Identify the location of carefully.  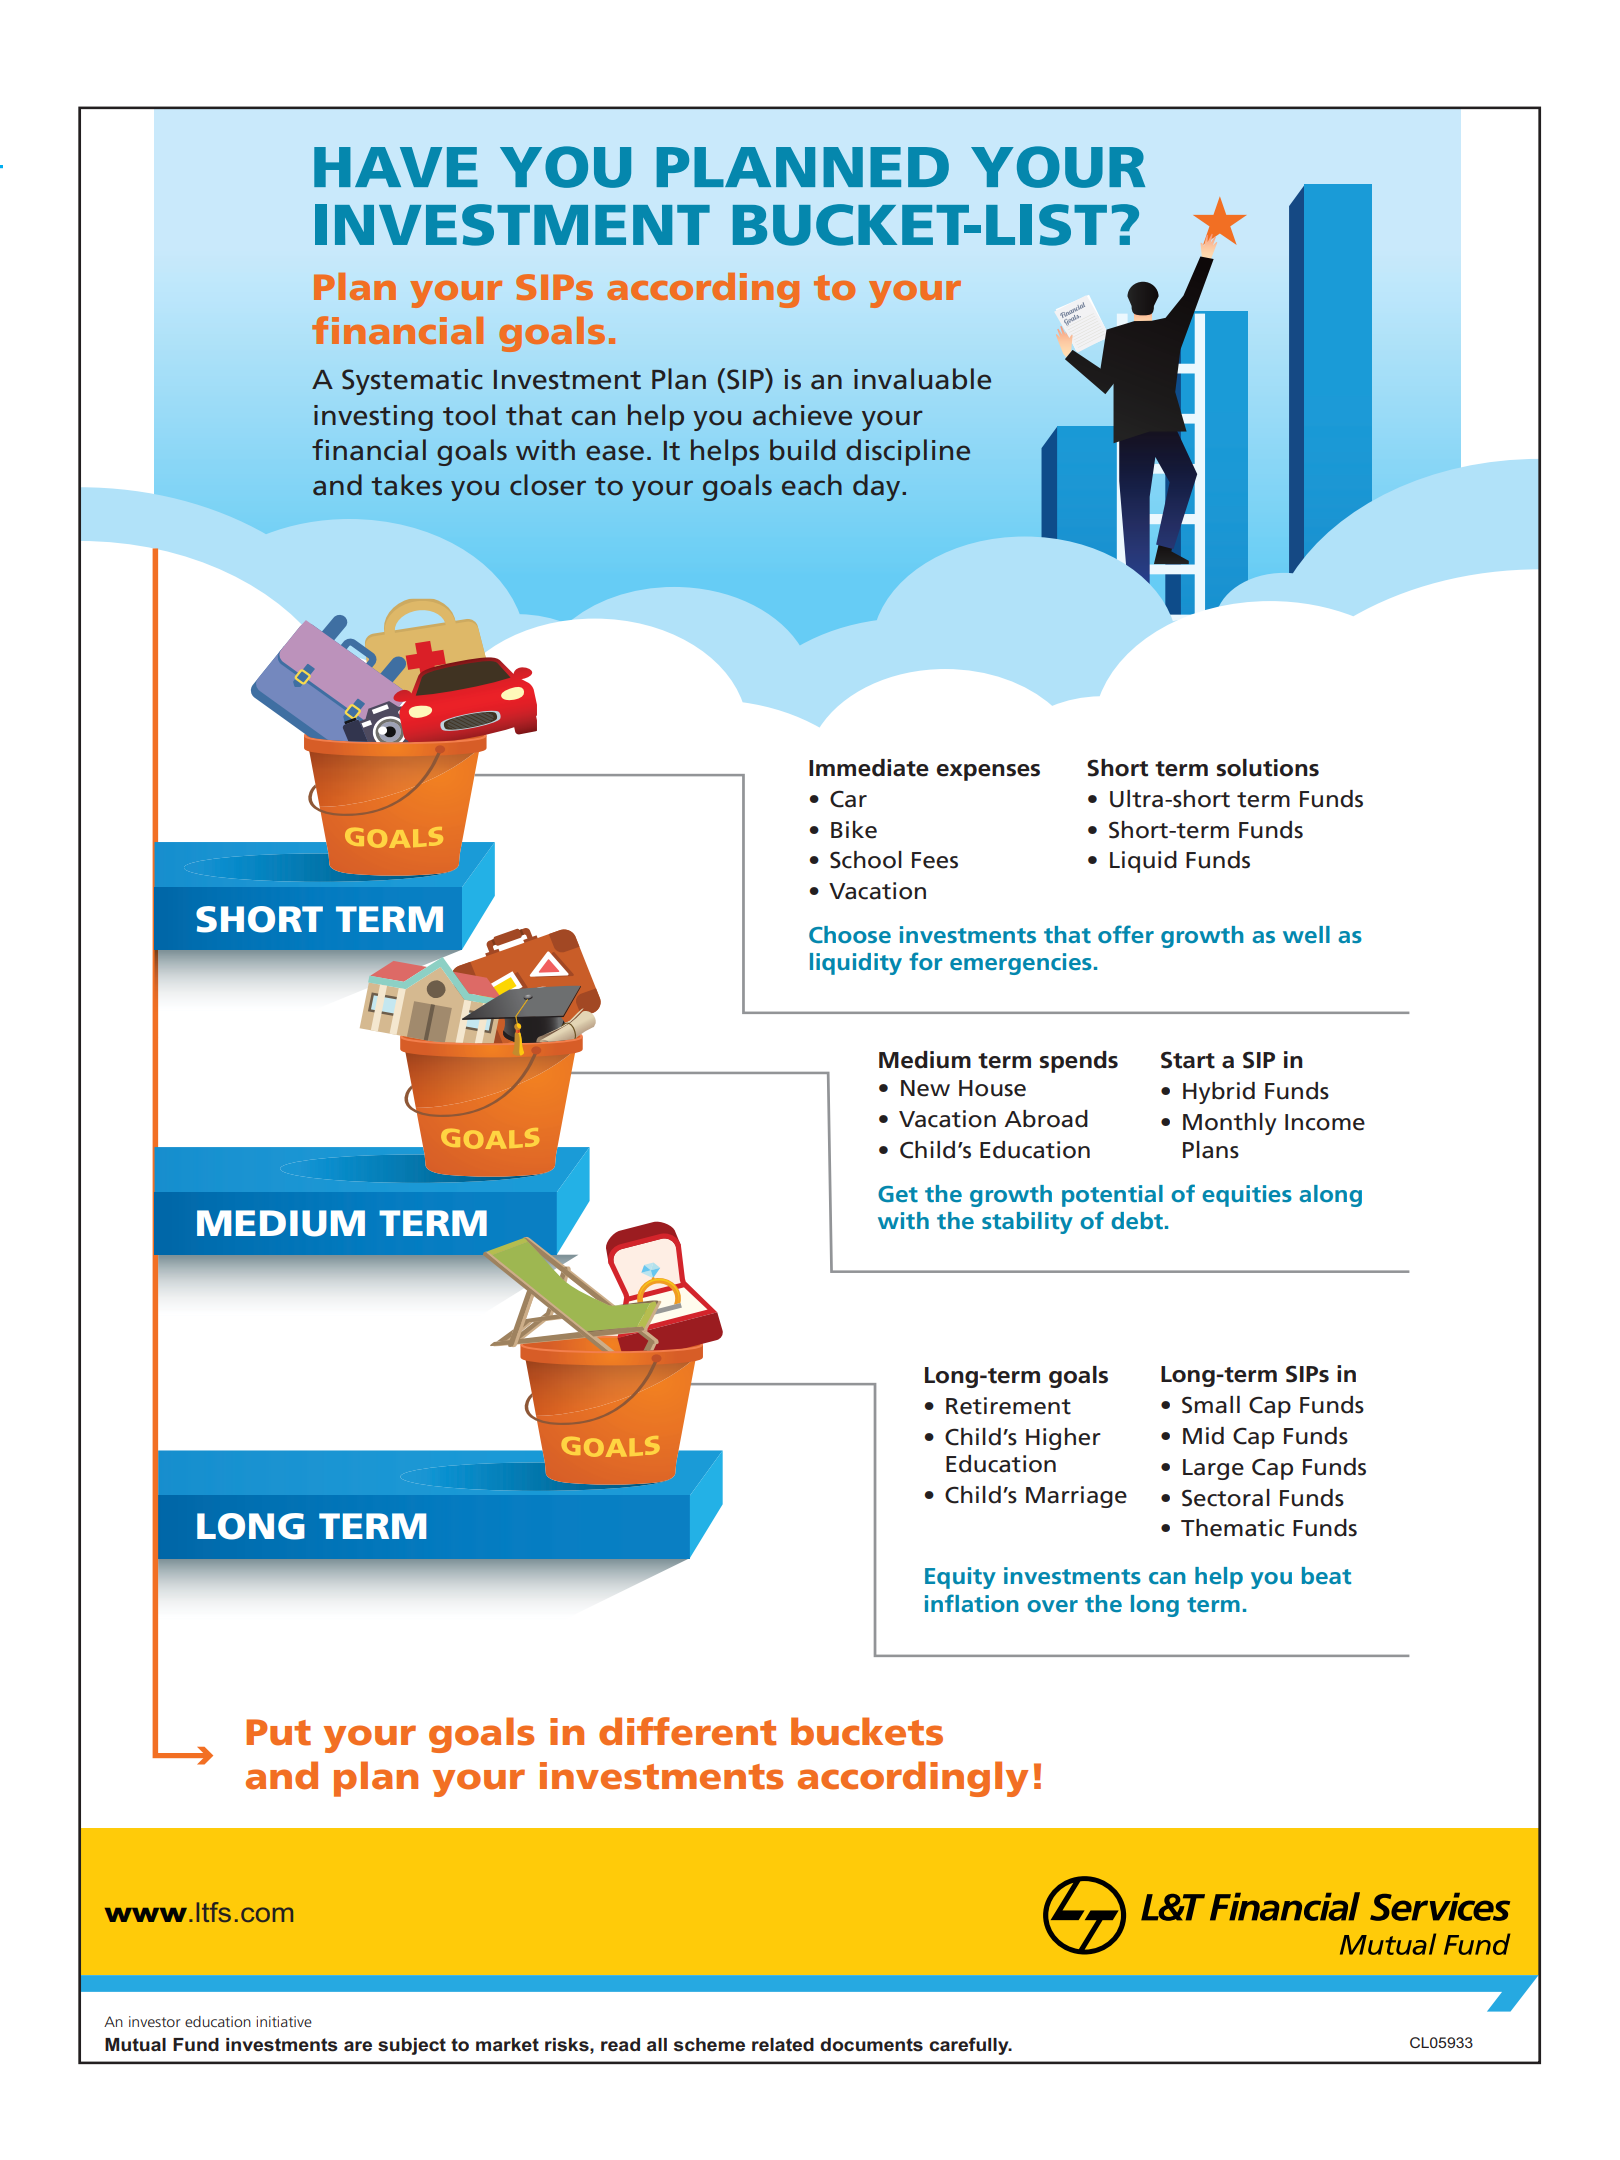
(970, 2046).
